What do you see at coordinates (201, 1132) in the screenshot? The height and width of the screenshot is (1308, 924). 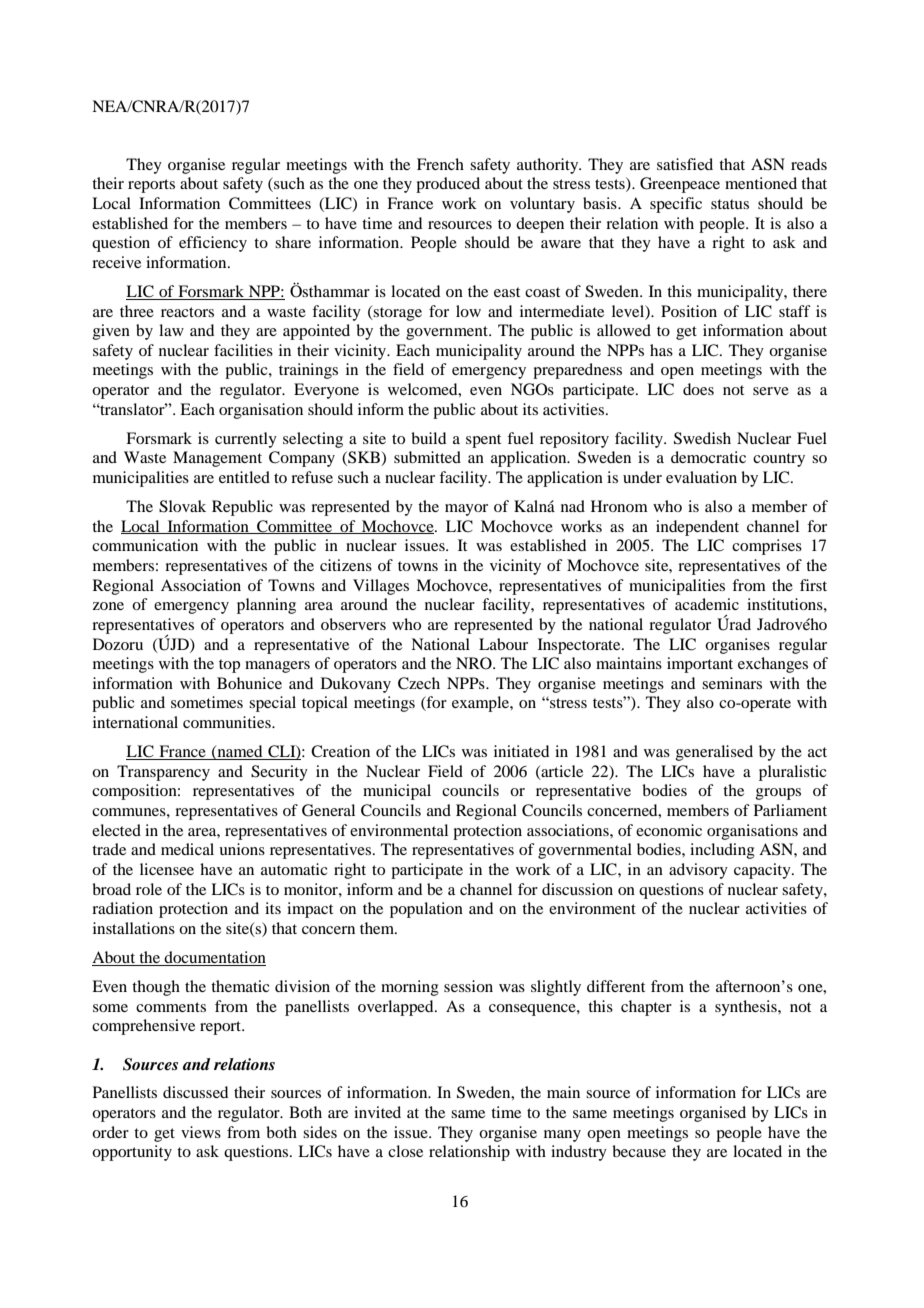 I see `views` at bounding box center [201, 1132].
